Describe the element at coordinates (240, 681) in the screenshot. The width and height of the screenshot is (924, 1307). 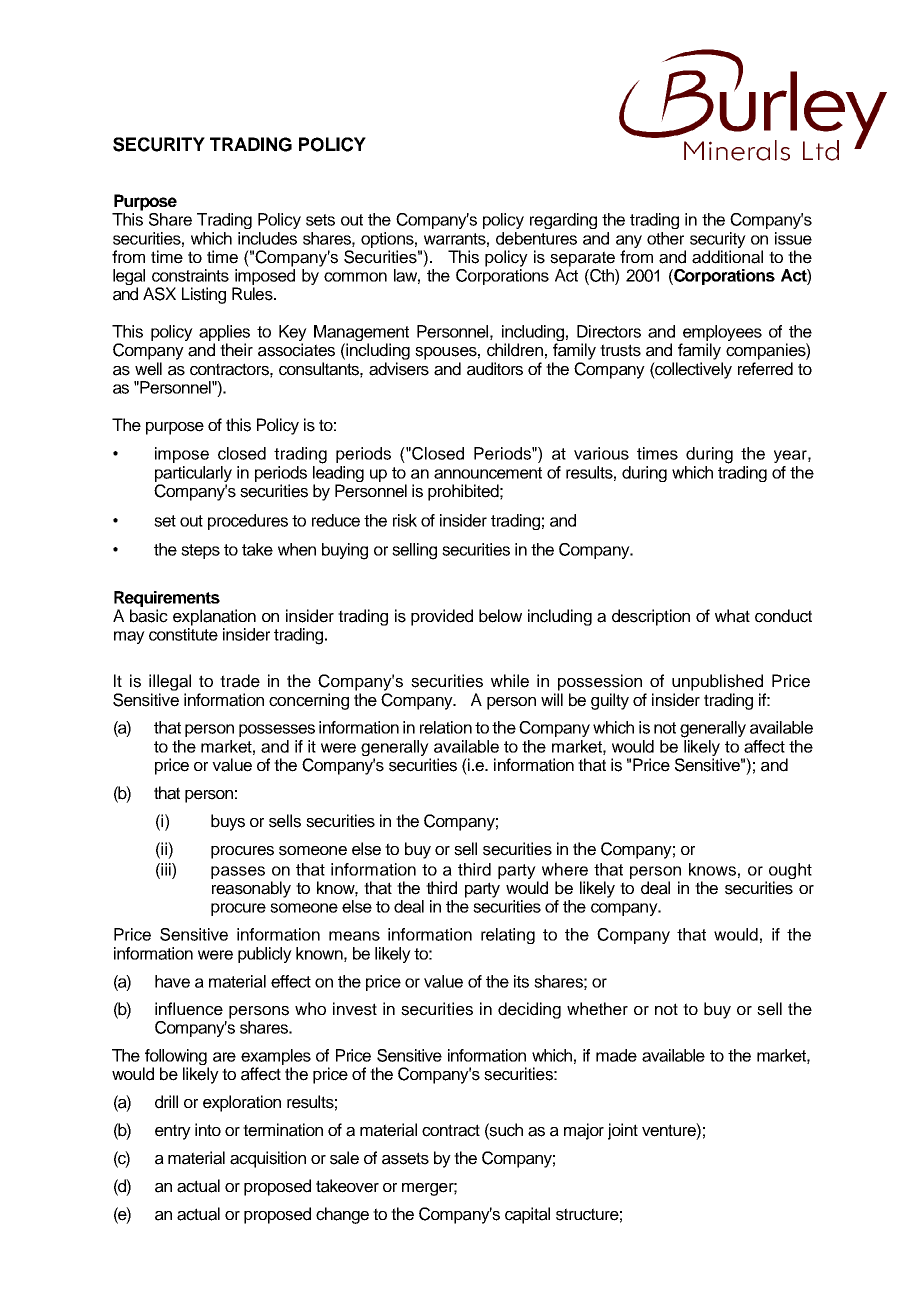
I see `trade` at that location.
